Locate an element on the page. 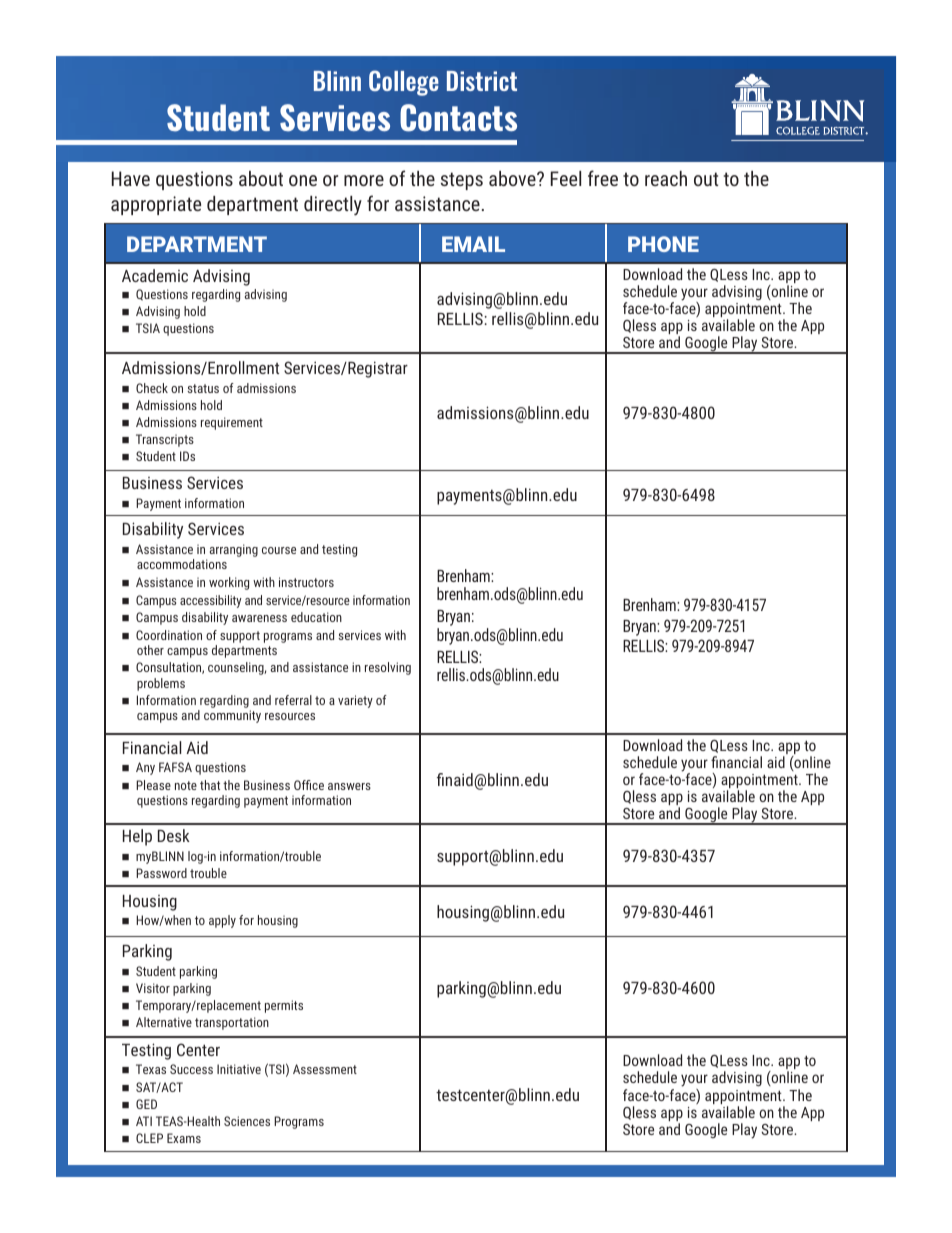 The image size is (952, 1233). Assessment is located at coordinates (325, 1069).
